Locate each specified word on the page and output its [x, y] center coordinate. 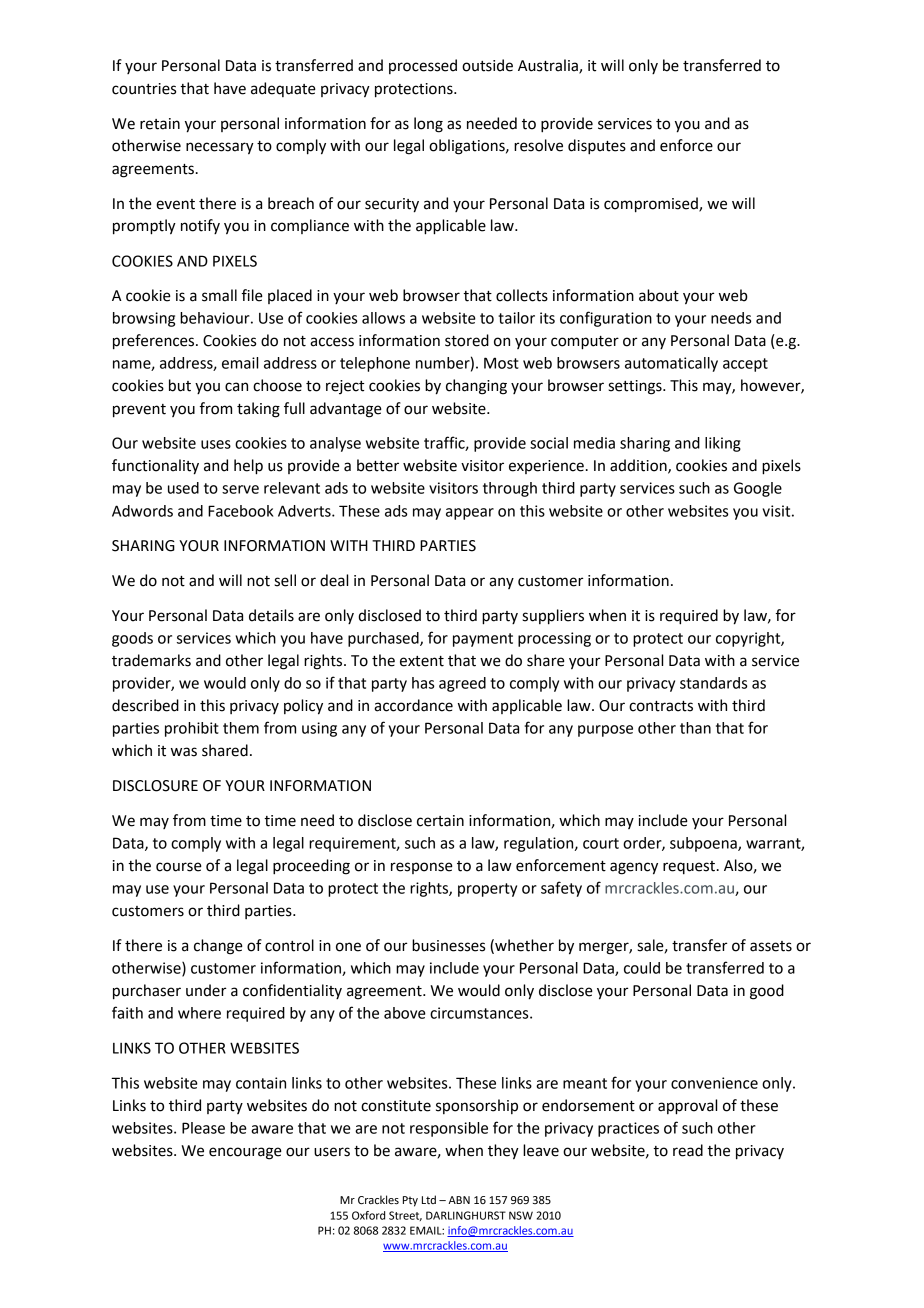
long [428, 125]
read [688, 1150]
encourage [245, 1153]
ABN [459, 1200]
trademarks [151, 660]
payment [483, 640]
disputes [597, 147]
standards [713, 683]
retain [160, 124]
